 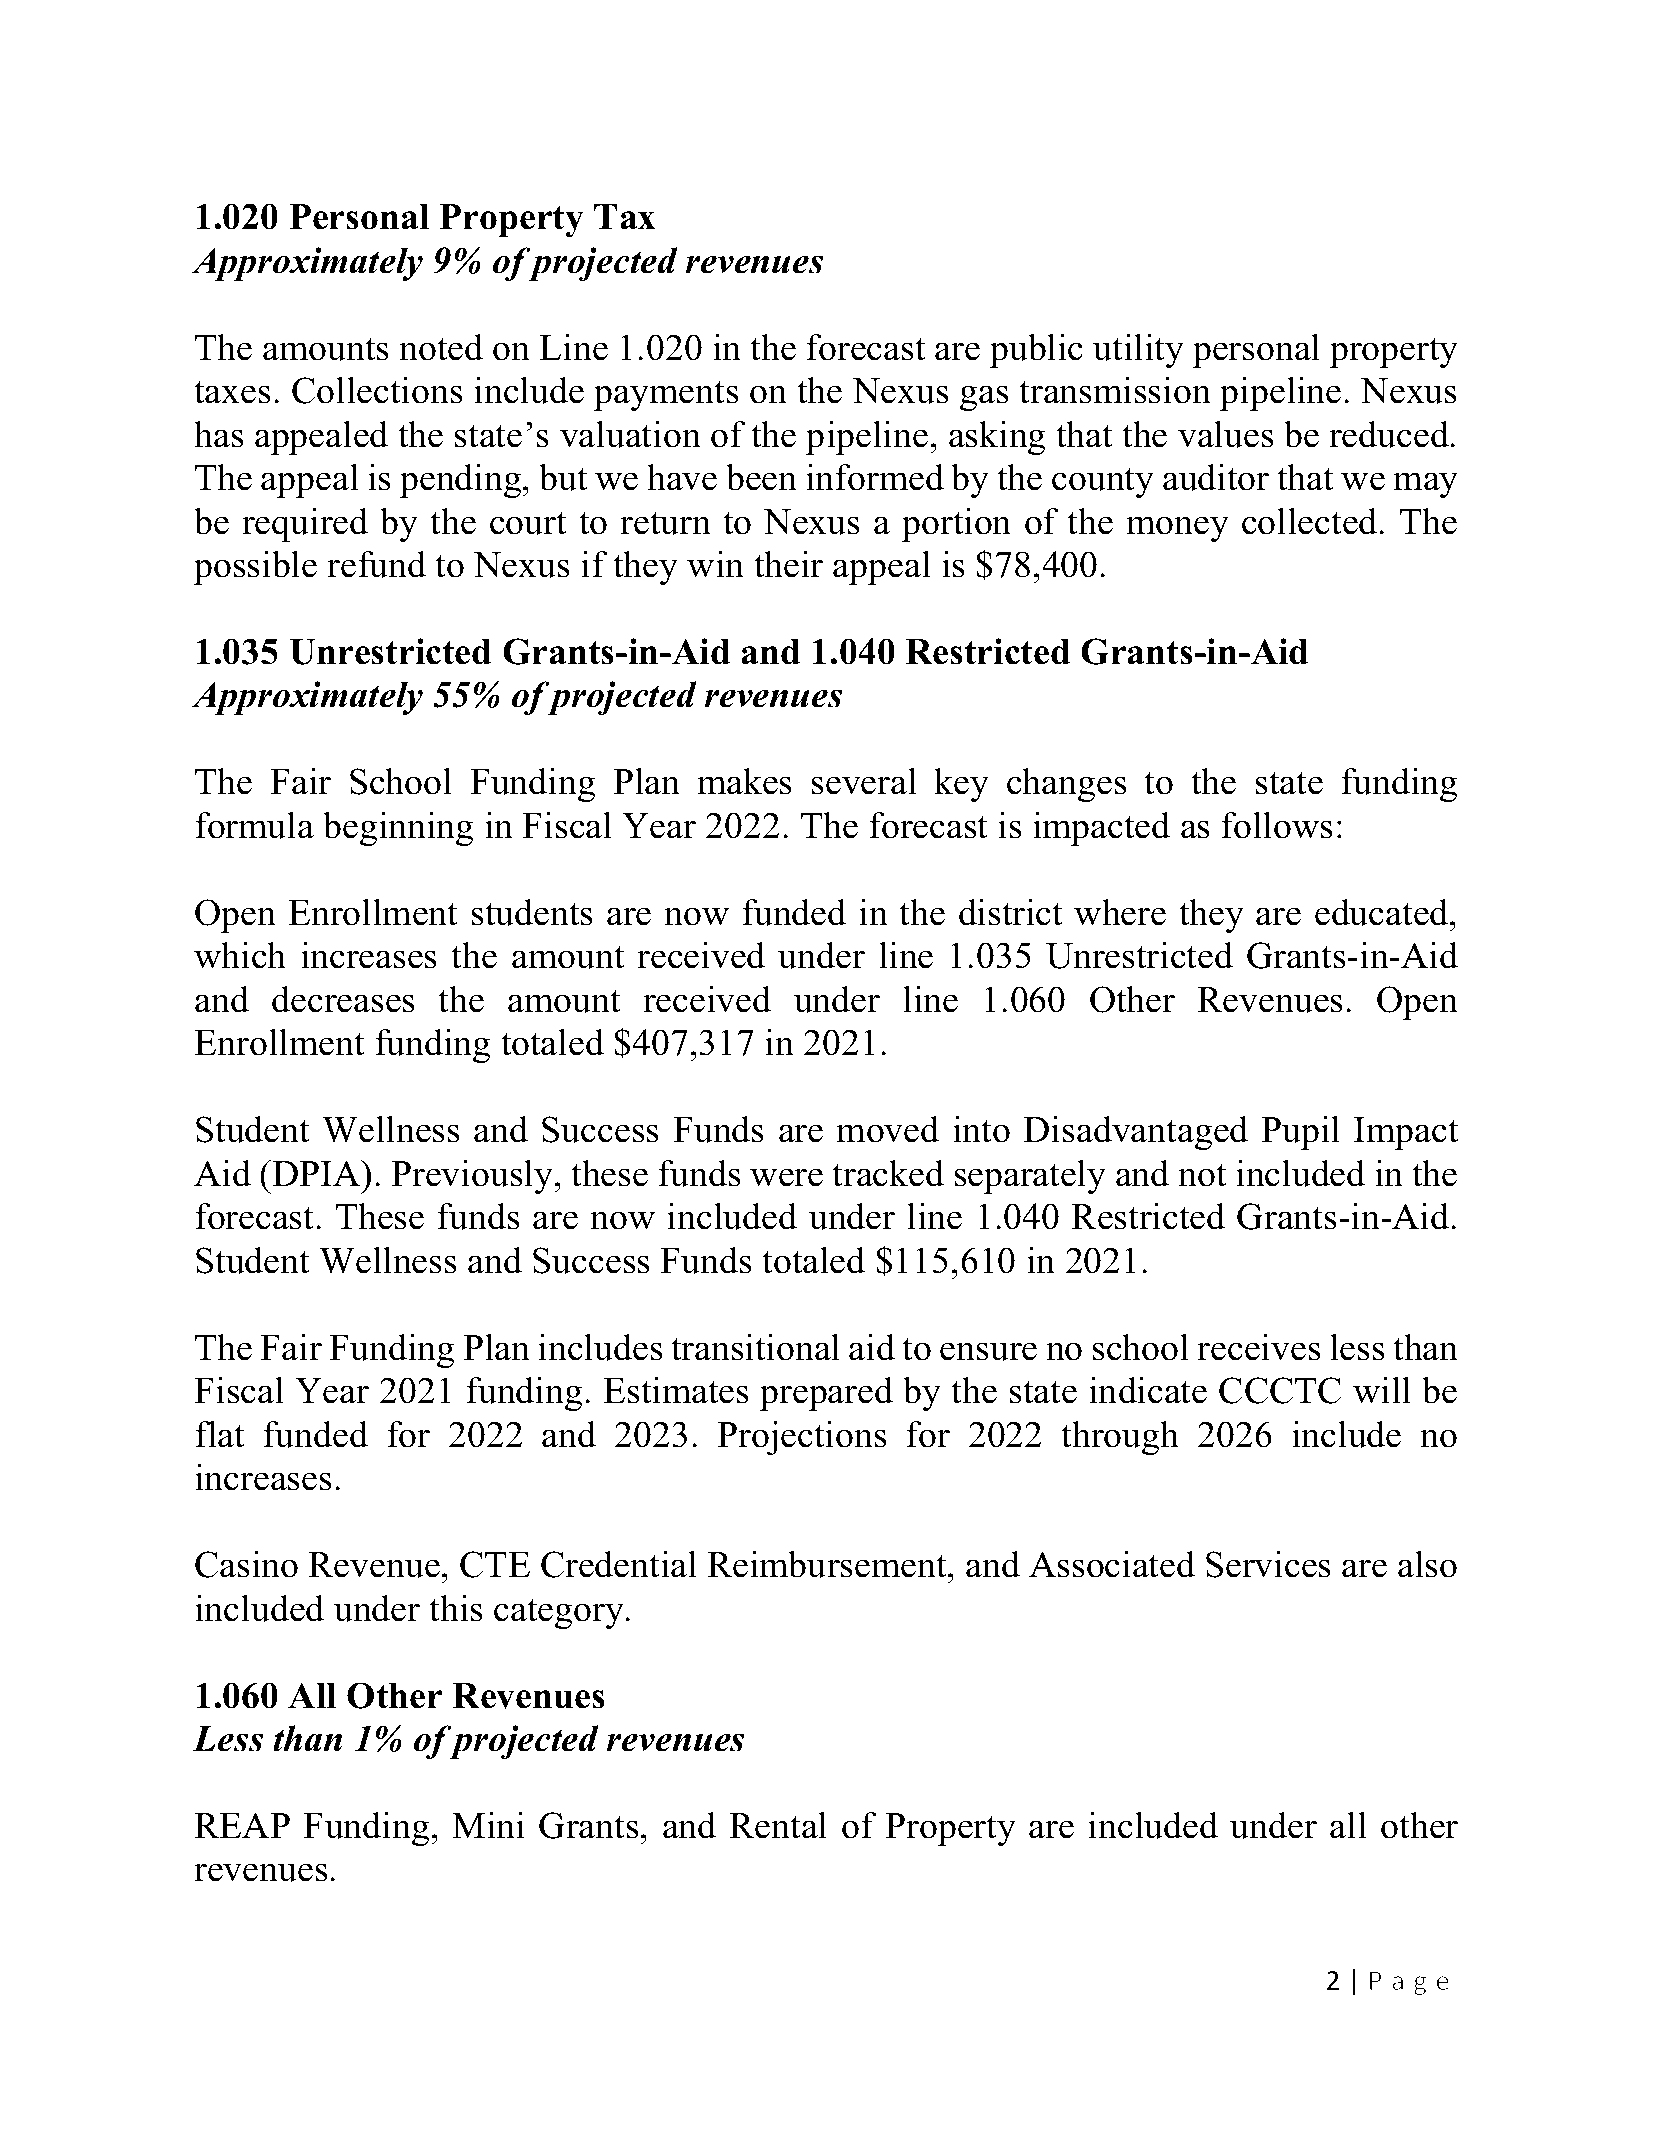 I want to click on will, so click(x=1382, y=1390).
